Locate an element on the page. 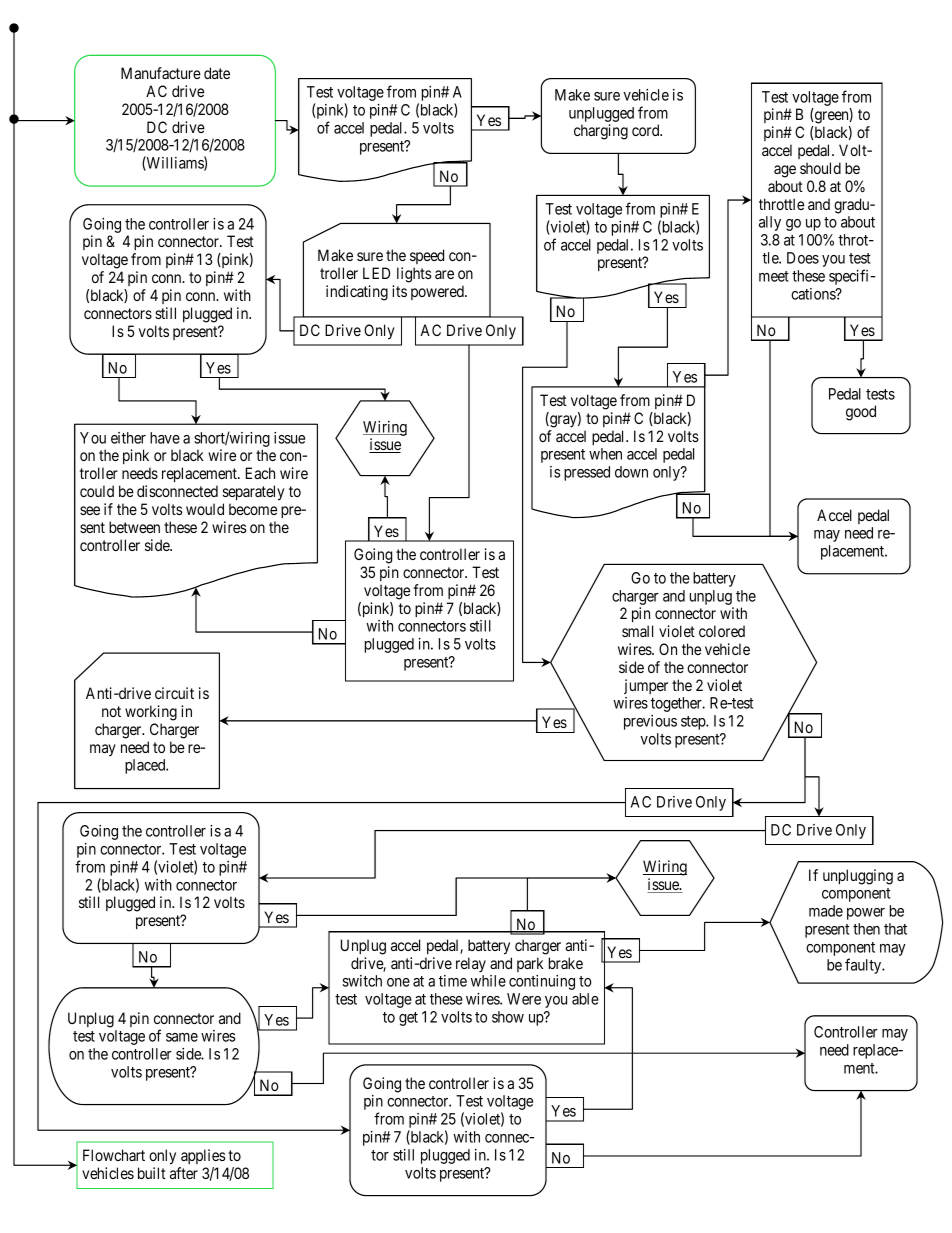  Manufacture is located at coordinates (161, 73).
